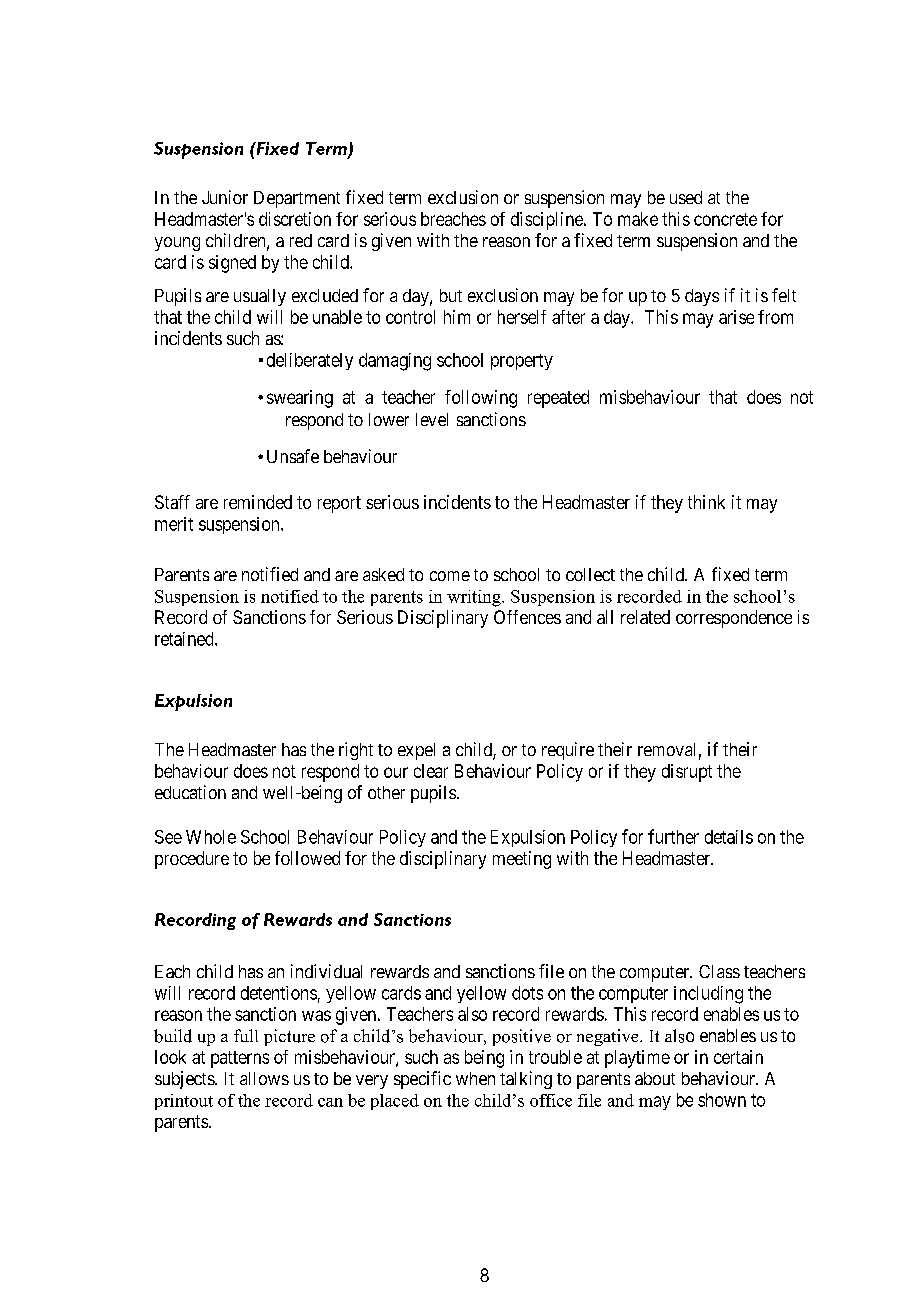  I want to click on disrupt, so click(687, 773).
